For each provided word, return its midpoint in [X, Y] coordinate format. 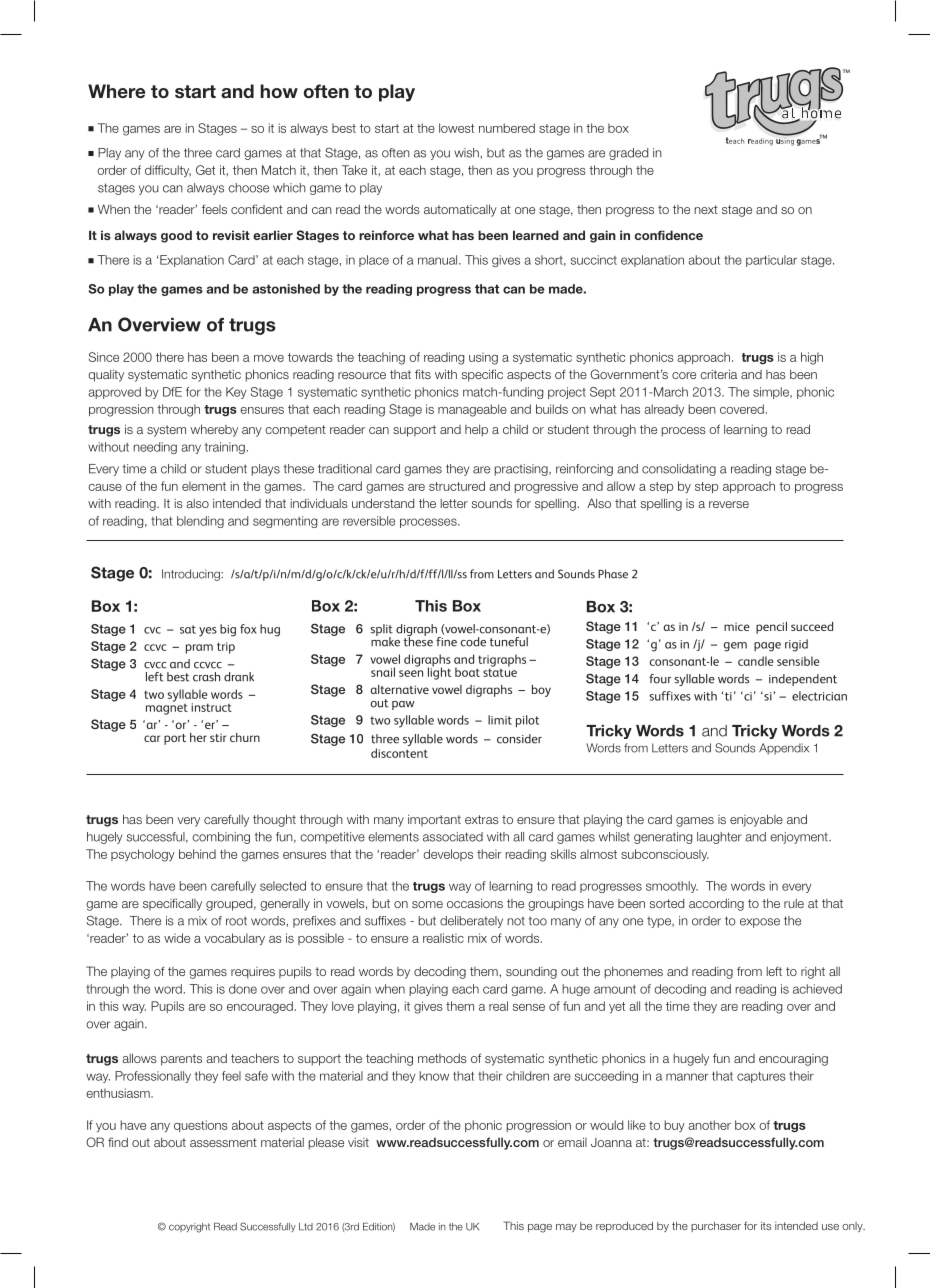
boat [467, 672]
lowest [456, 128]
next [706, 209]
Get [205, 170]
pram [199, 649]
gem [735, 647]
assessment [223, 1142]
